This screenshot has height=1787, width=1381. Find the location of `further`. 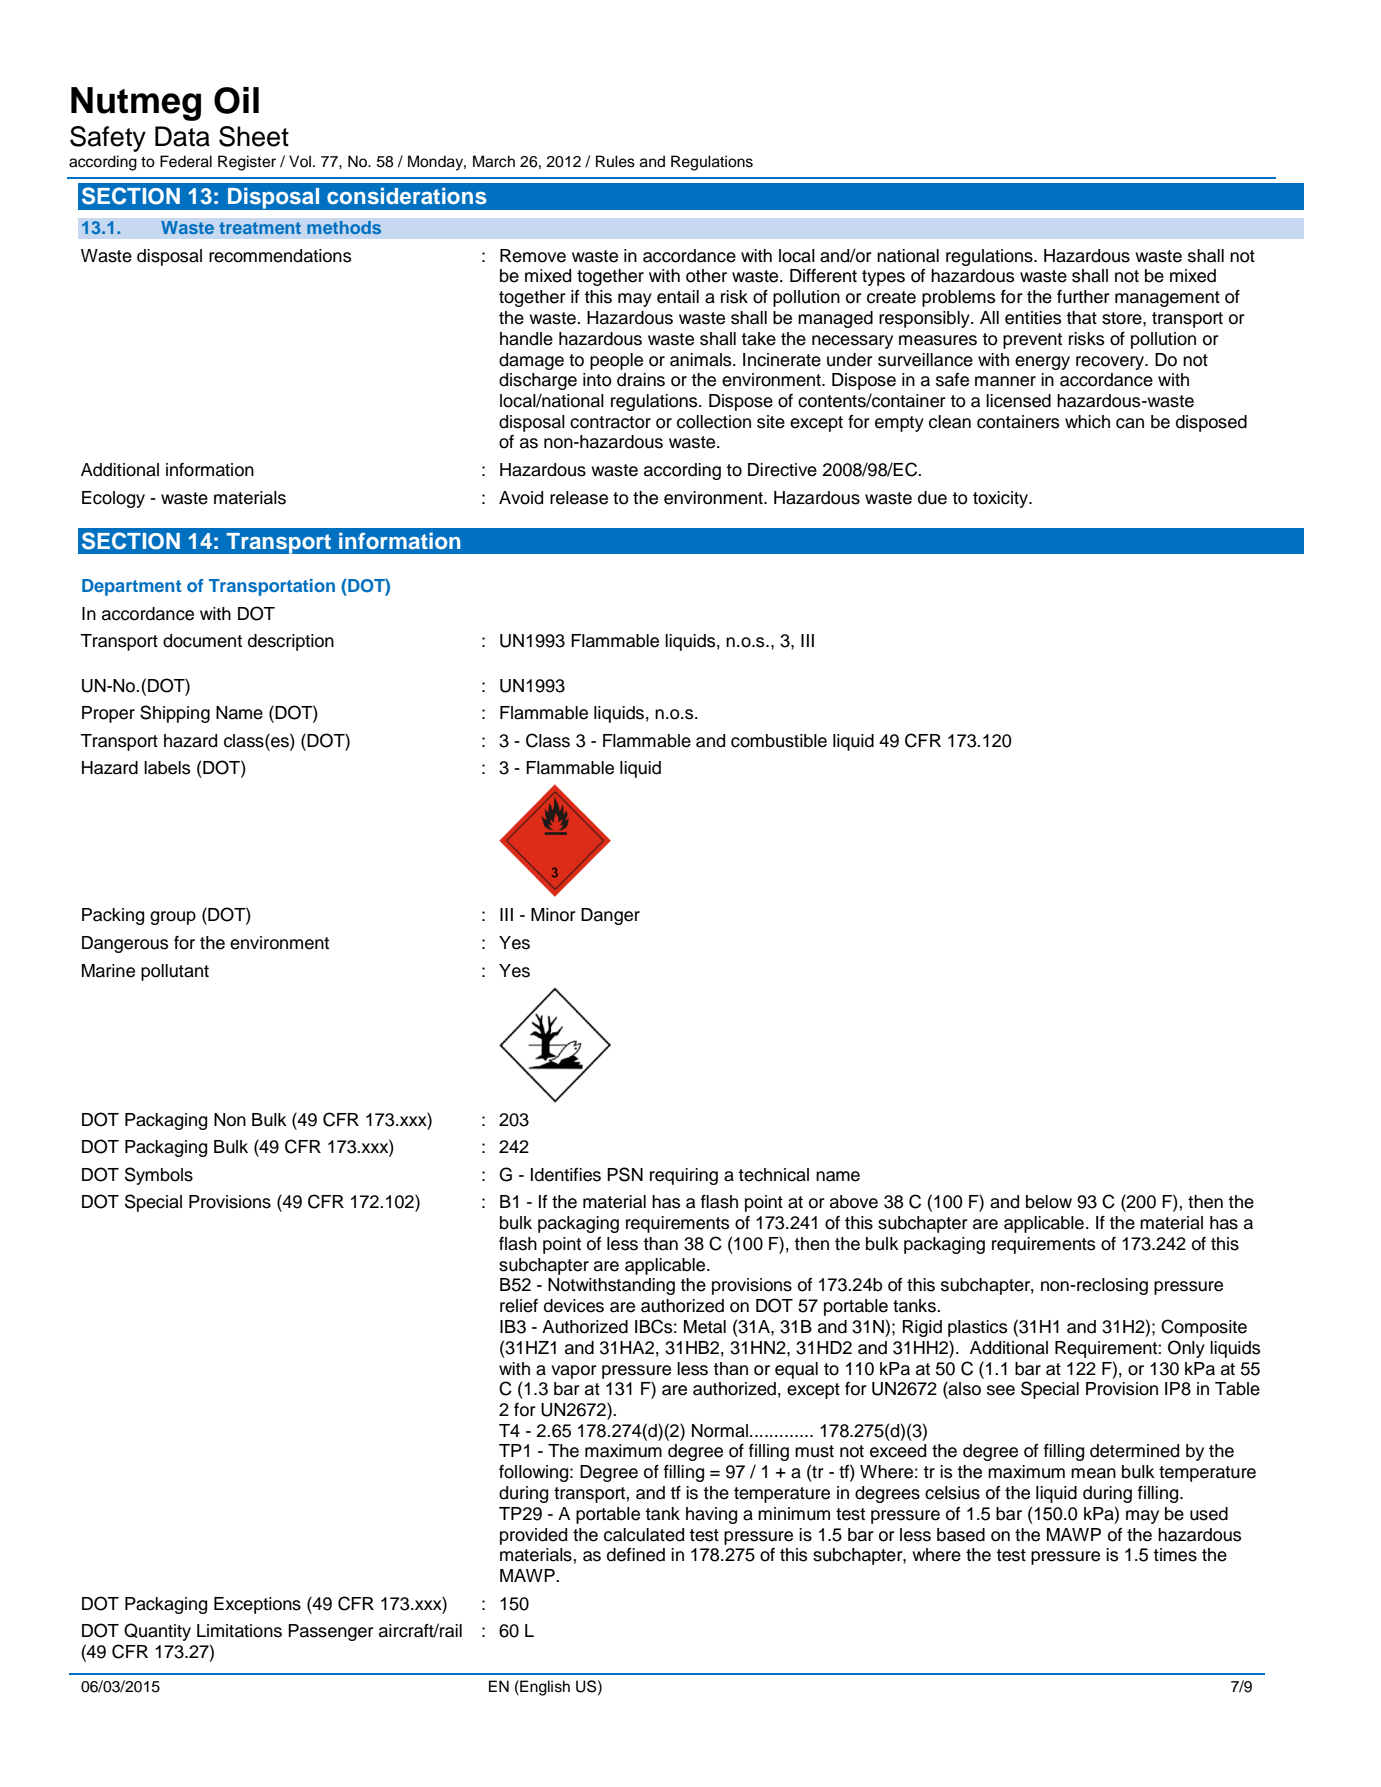

further is located at coordinates (1083, 297).
